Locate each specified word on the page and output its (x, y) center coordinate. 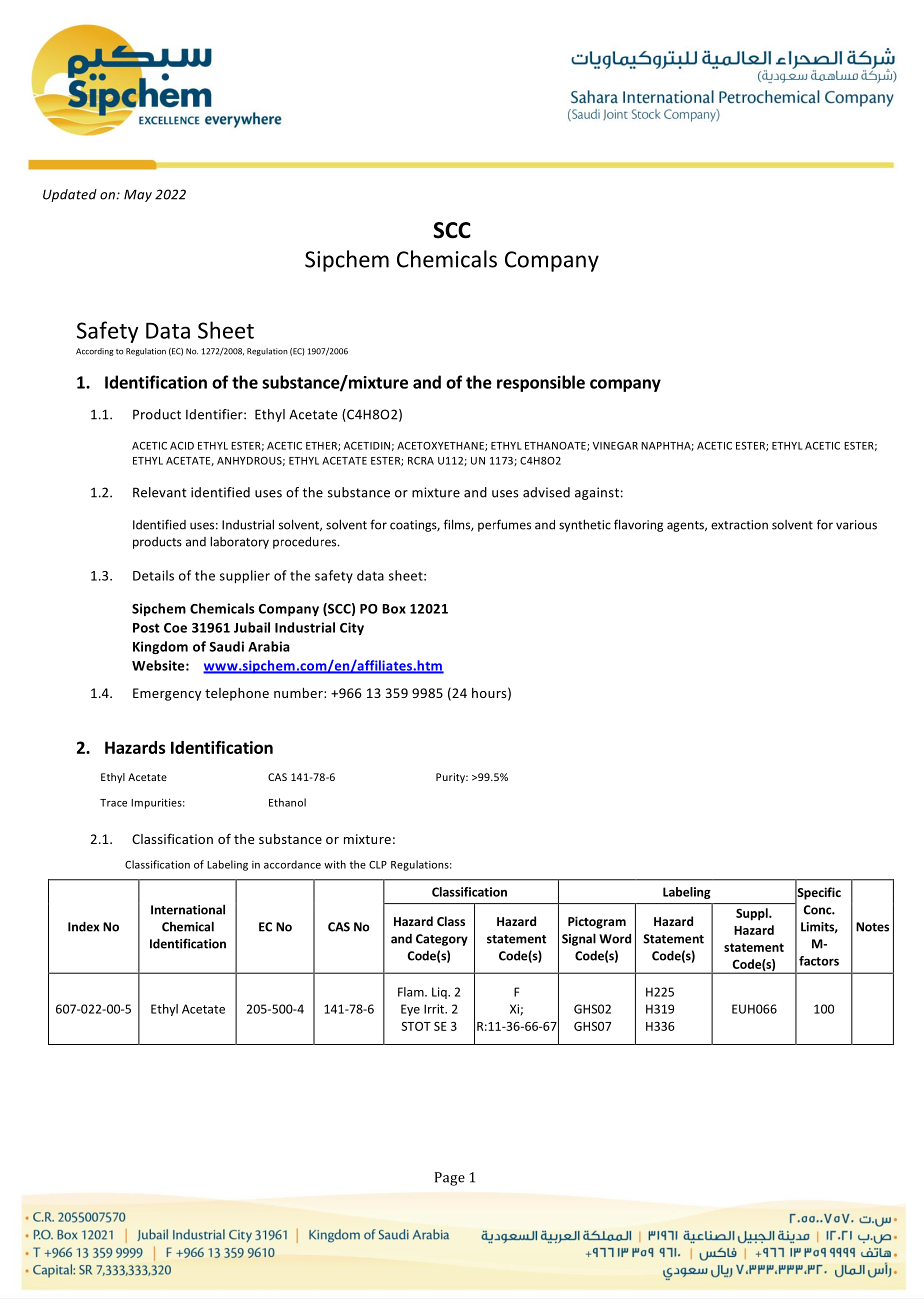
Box (394, 609)
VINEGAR (615, 446)
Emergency (167, 694)
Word (615, 938)
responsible (541, 383)
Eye (410, 1010)
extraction (739, 525)
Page (450, 1179)
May (138, 195)
